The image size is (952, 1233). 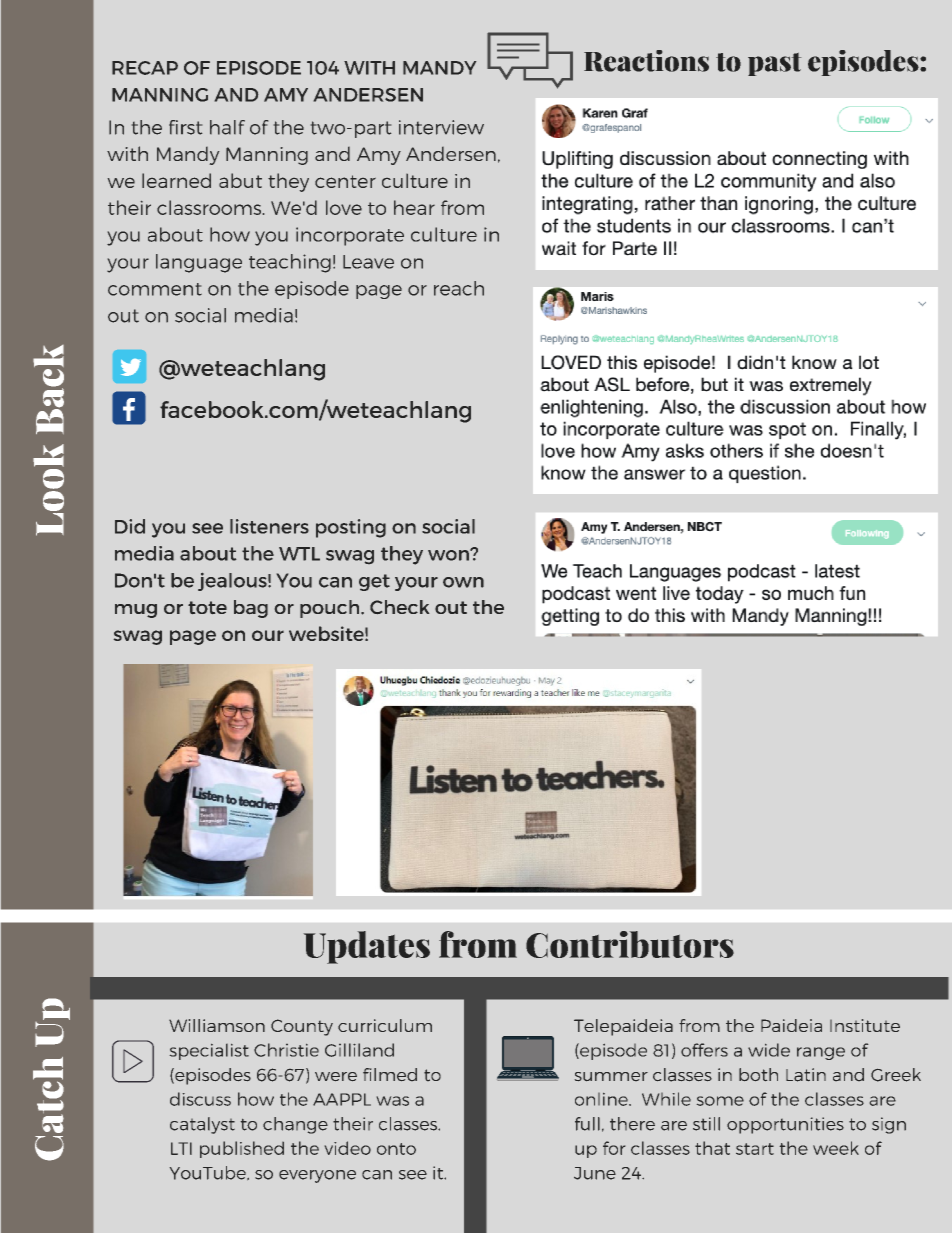 I want to click on own, so click(x=463, y=582).
